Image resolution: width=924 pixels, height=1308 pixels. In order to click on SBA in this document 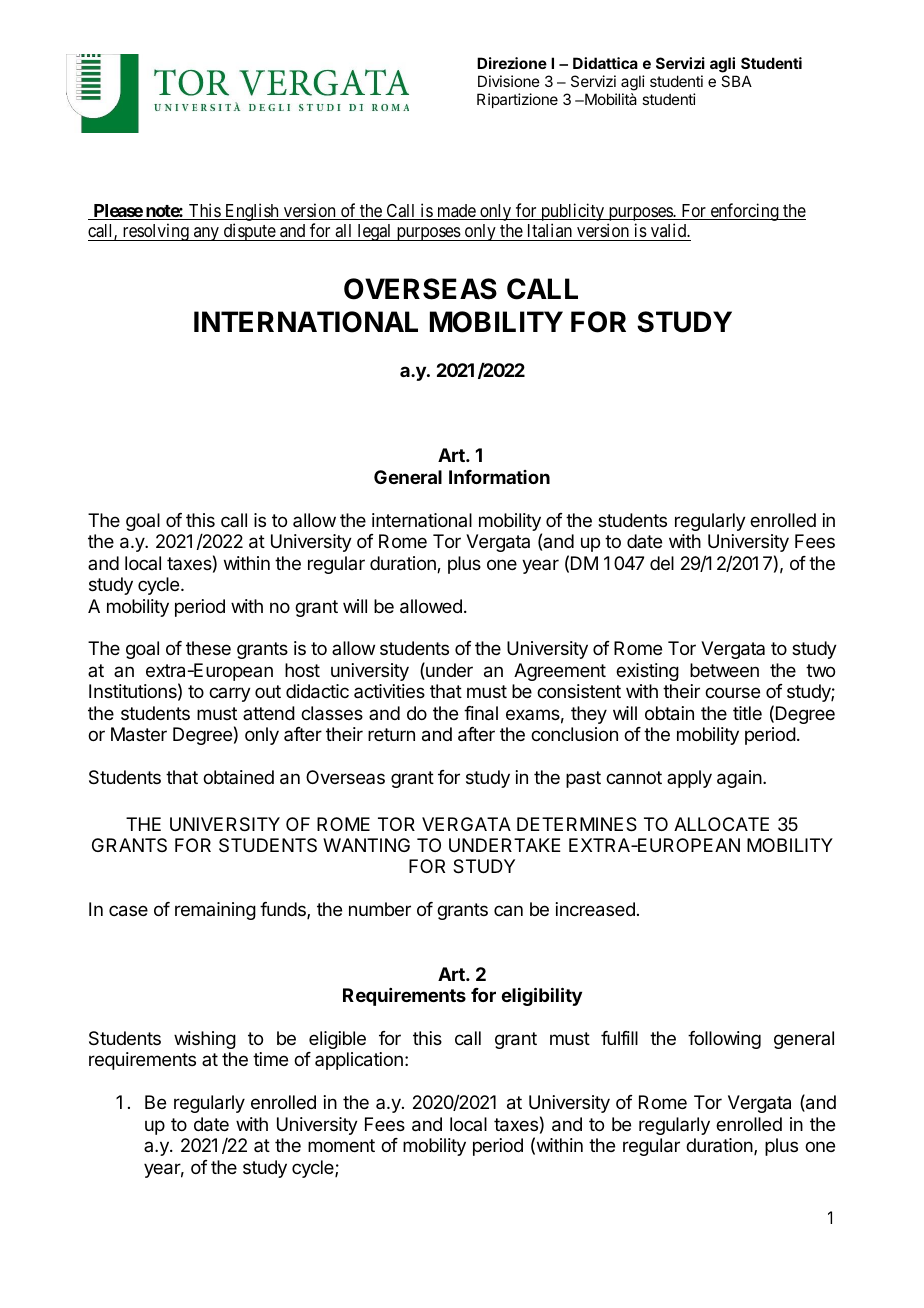, I will do `click(736, 81)`.
